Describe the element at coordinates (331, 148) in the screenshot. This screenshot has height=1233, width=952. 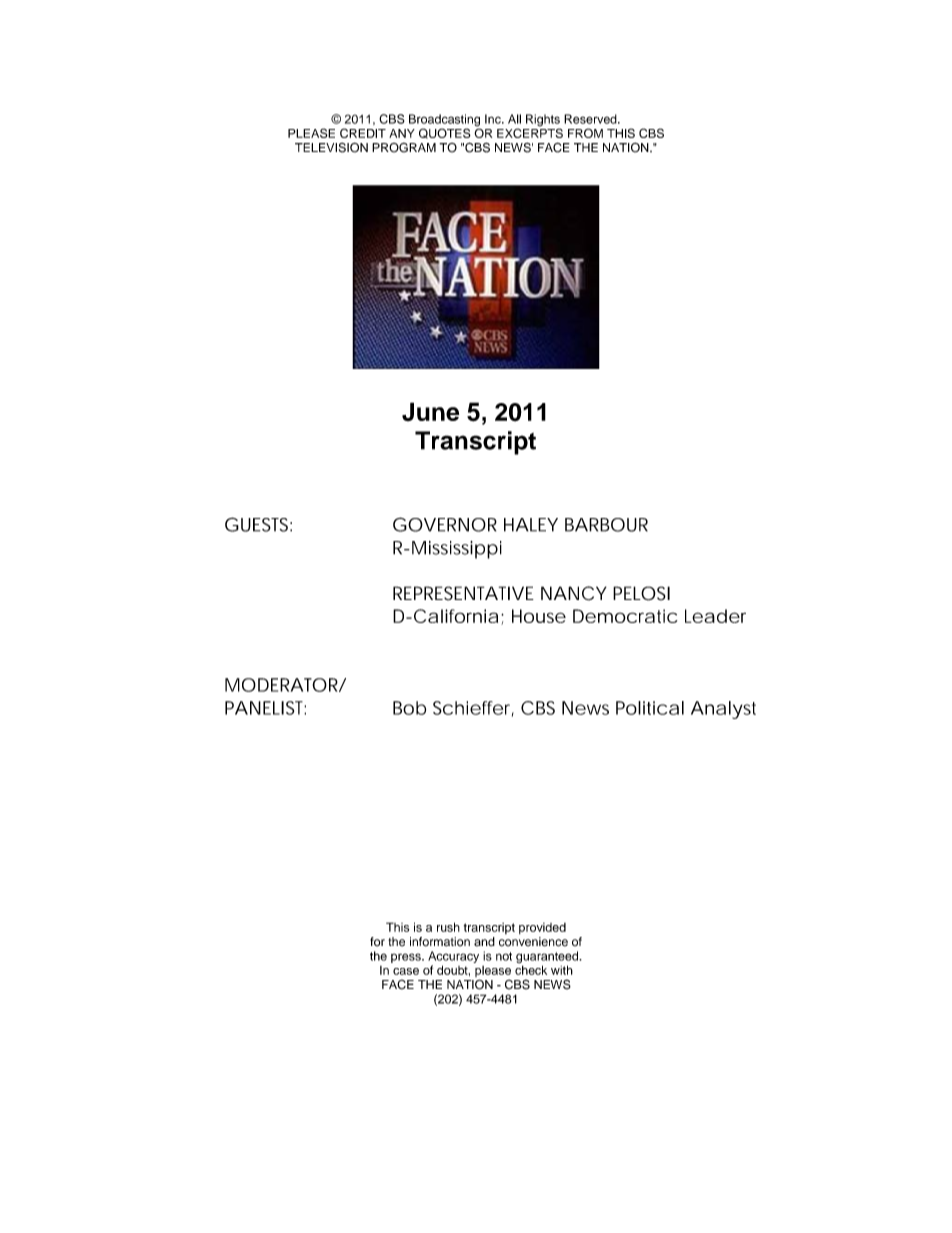
I see `TELEVISION` at that location.
